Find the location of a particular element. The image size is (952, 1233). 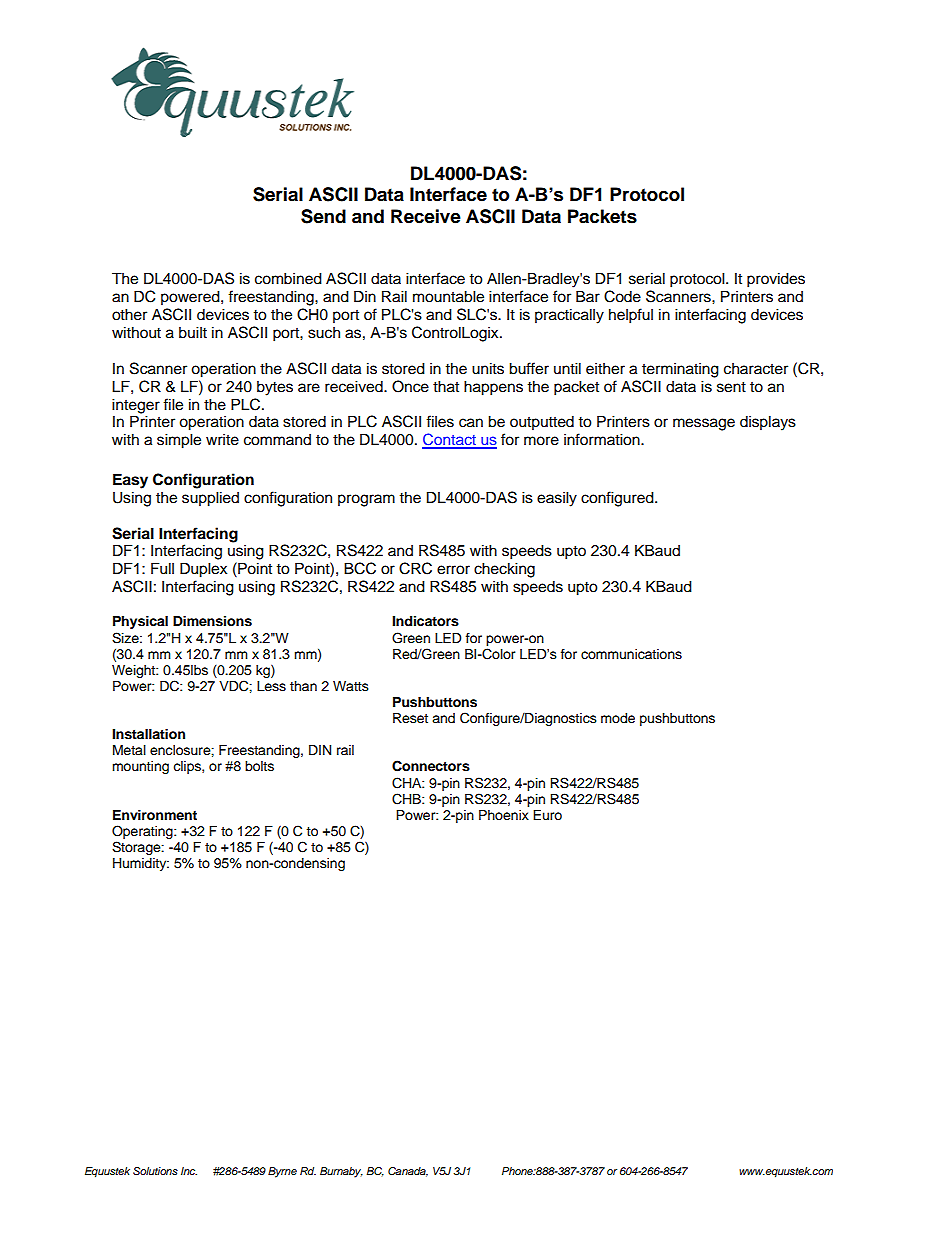

Reset is located at coordinates (410, 718).
